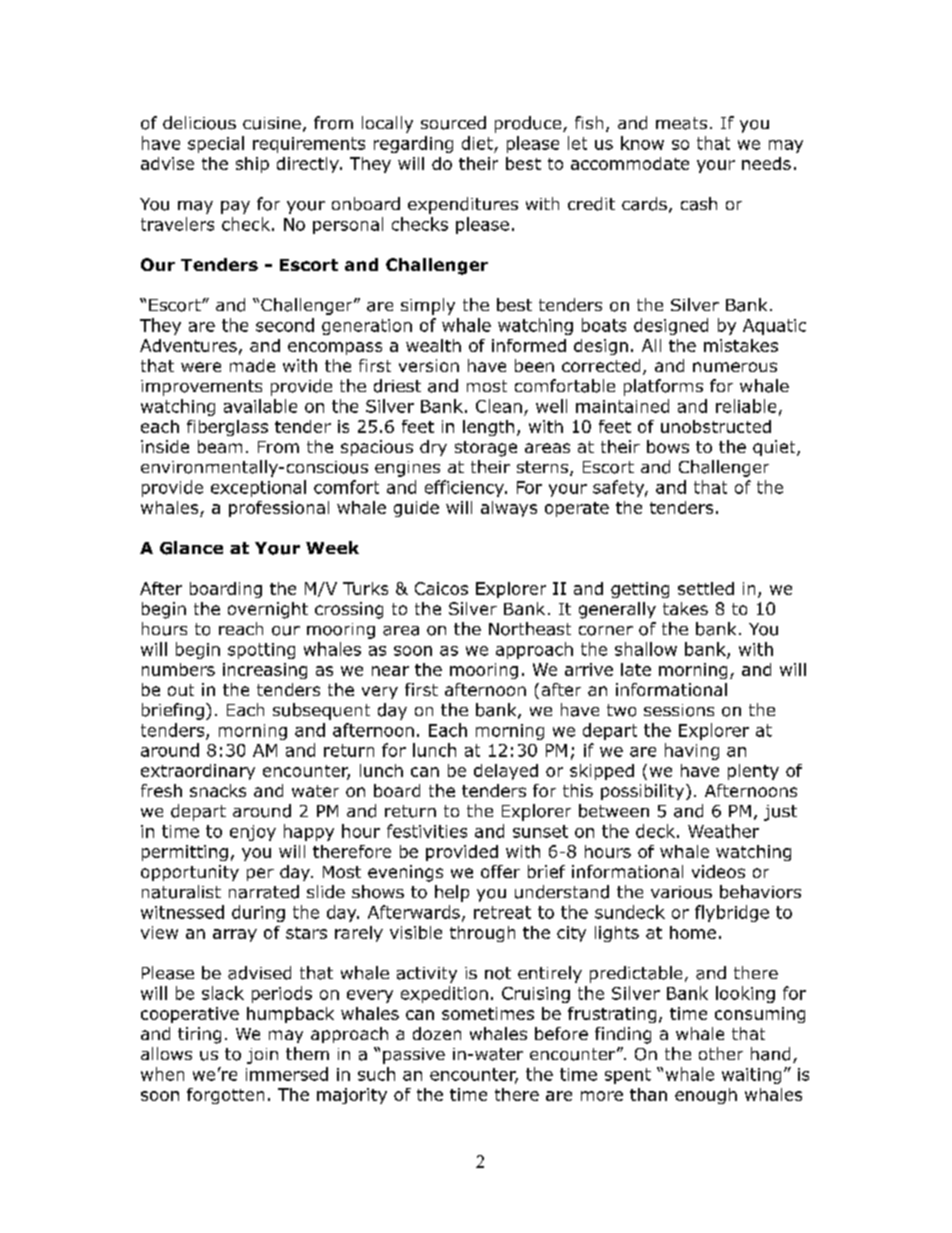 This screenshot has height=1233, width=952. What do you see at coordinates (437, 1033) in the screenshot?
I see `dozen` at bounding box center [437, 1033].
